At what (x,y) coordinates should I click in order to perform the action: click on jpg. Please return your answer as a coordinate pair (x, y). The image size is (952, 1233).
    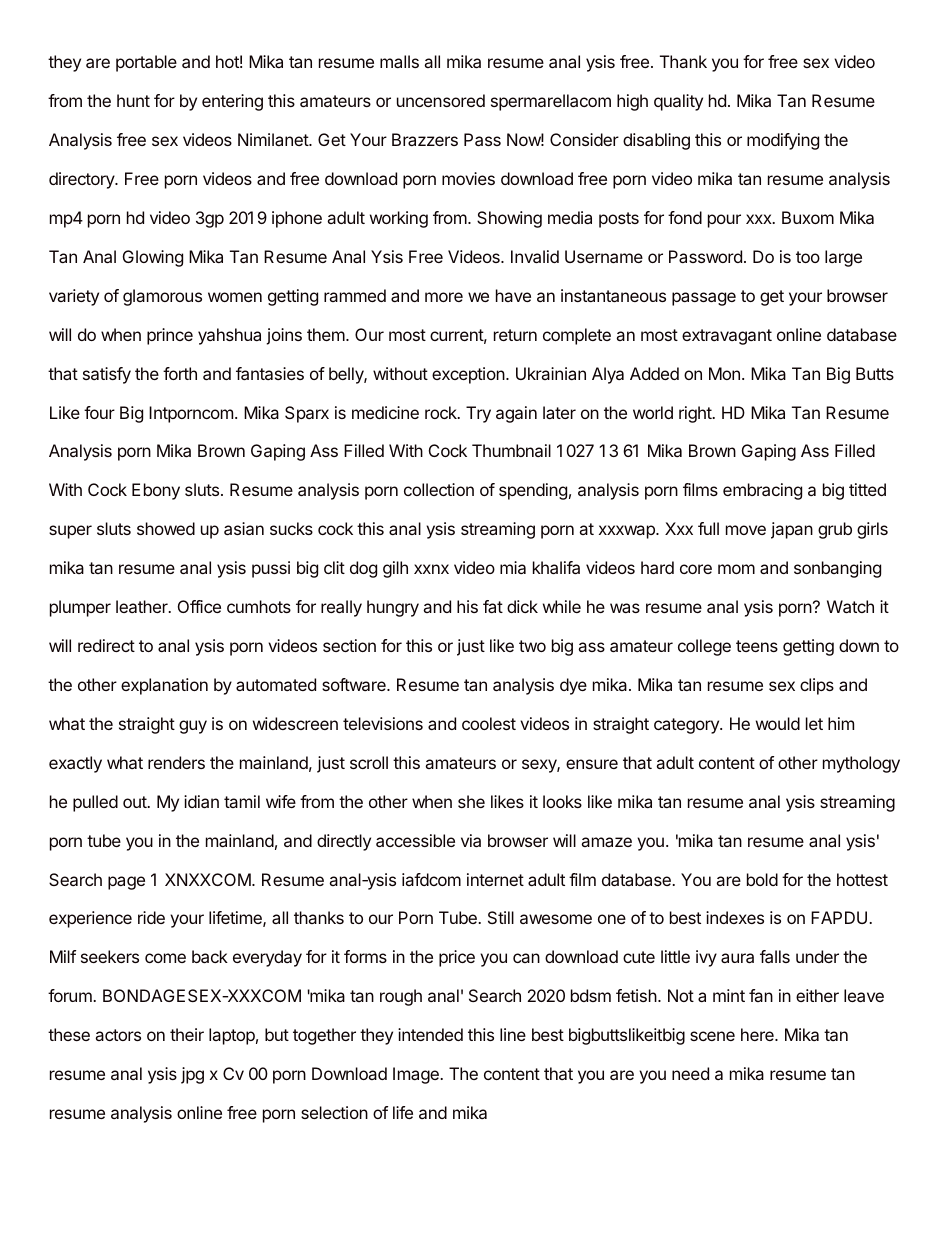
    Looking at the image, I should click on (192, 1075).
